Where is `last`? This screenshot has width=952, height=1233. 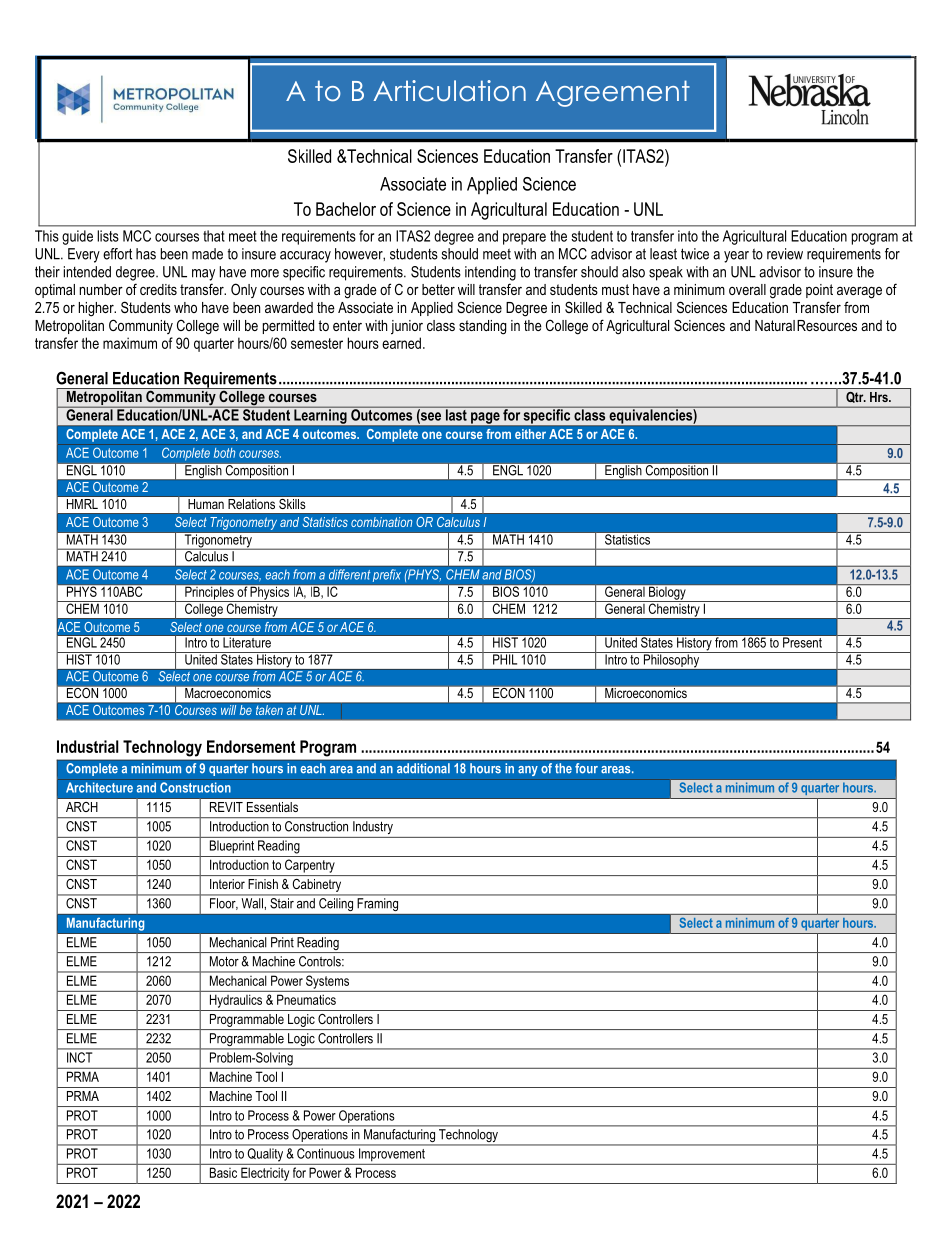 last is located at coordinates (456, 414).
